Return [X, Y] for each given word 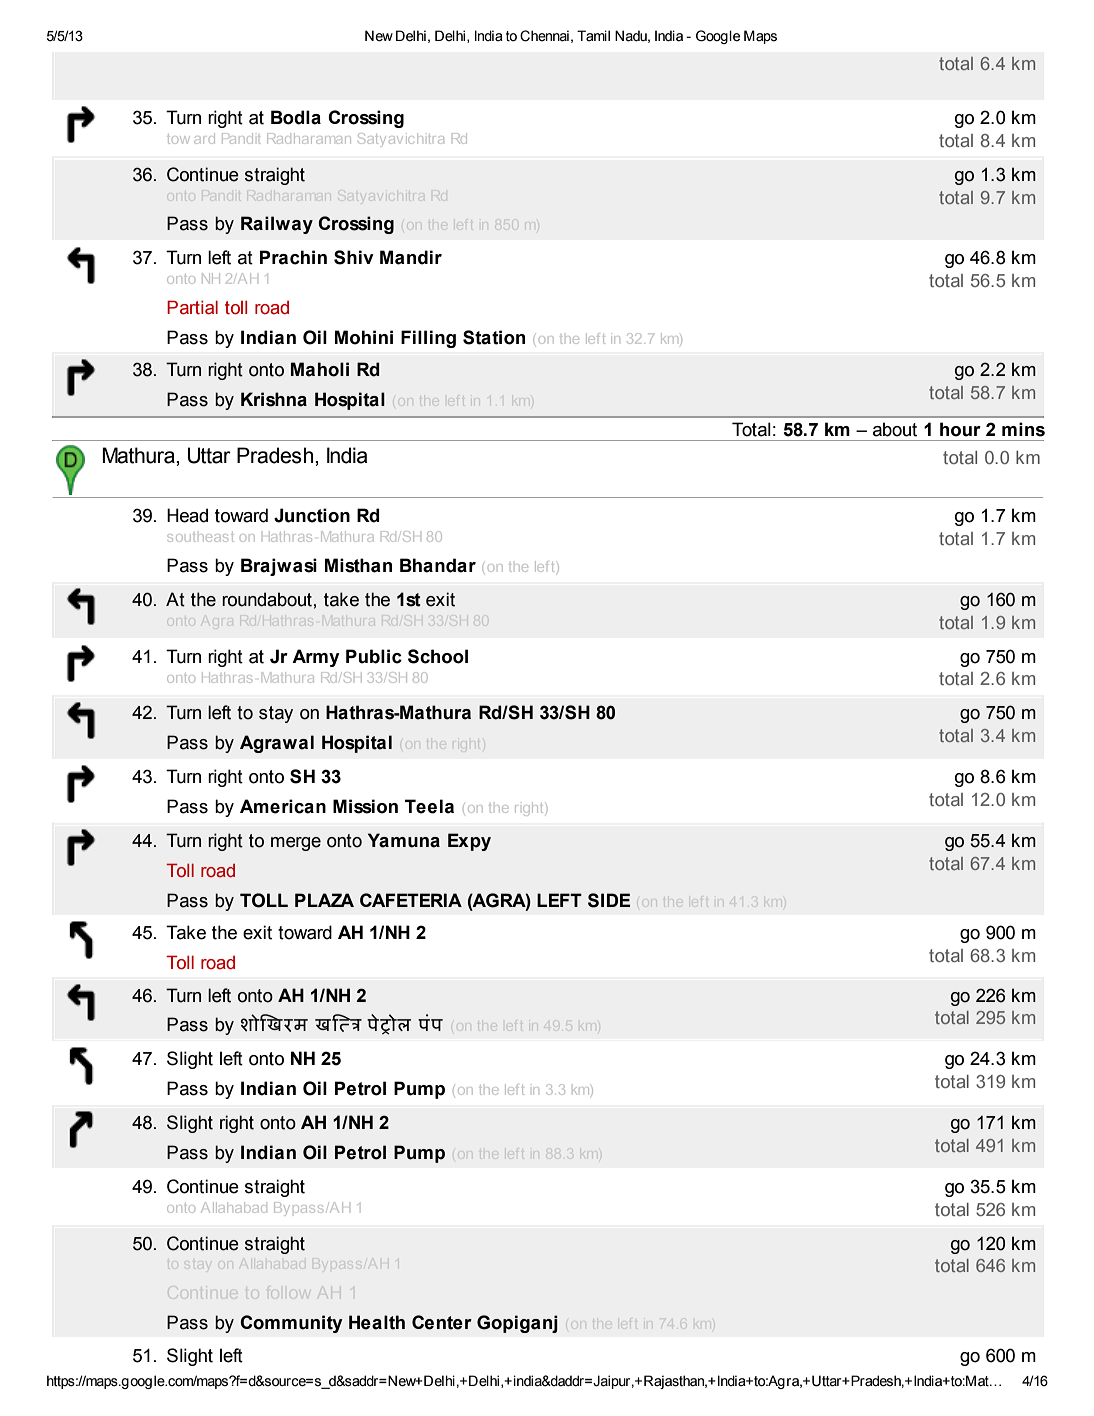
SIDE [609, 900]
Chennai [544, 36]
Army [316, 658]
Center [442, 1322]
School [438, 656]
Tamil [593, 35]
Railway [277, 225]
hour [960, 429]
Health [377, 1322]
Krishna [274, 399]
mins [1023, 429]
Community [291, 1324]
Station [494, 337]
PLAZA [324, 900]
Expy [469, 842]
